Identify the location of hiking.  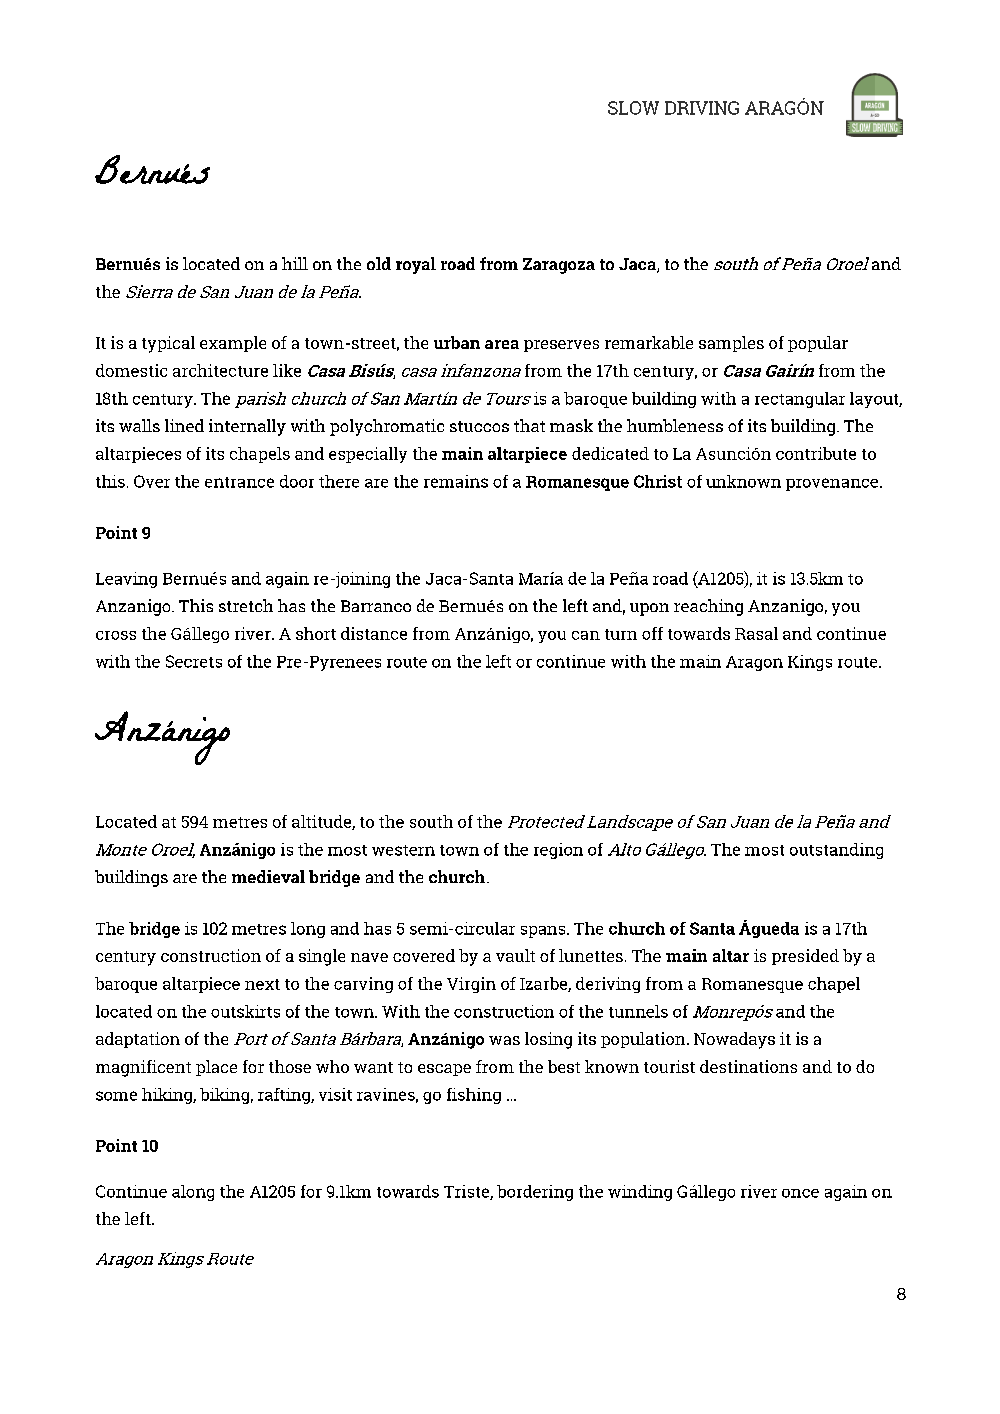
(168, 1096).
